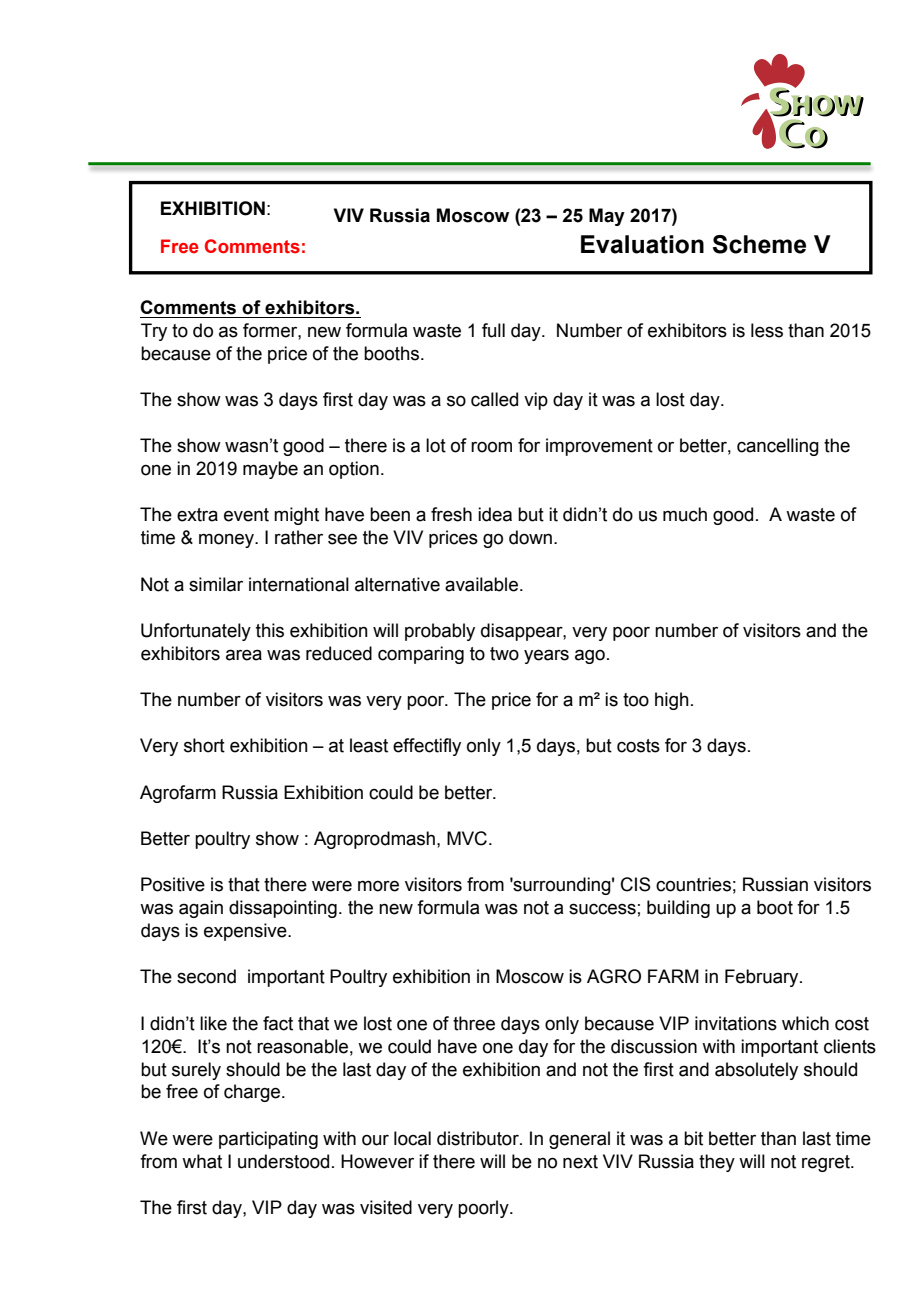  What do you see at coordinates (717, 1163) in the screenshot?
I see `they` at bounding box center [717, 1163].
